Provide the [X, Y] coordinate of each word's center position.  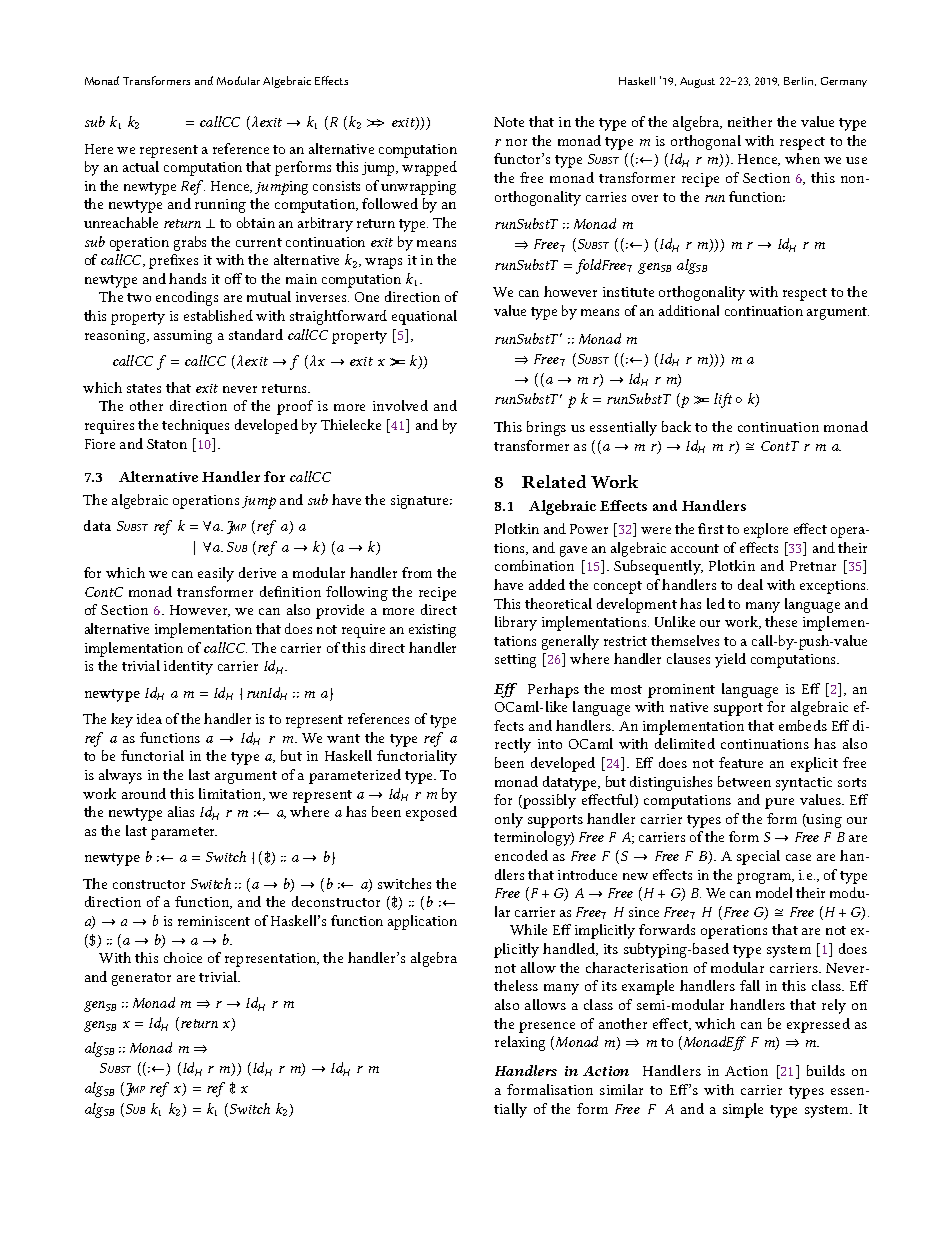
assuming [183, 337]
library [516, 623]
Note [509, 122]
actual [141, 166]
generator [141, 979]
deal [750, 584]
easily [216, 574]
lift [723, 400]
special [758, 857]
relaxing [520, 1043]
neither [750, 121]
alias [181, 811]
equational [424, 317]
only [509, 820]
